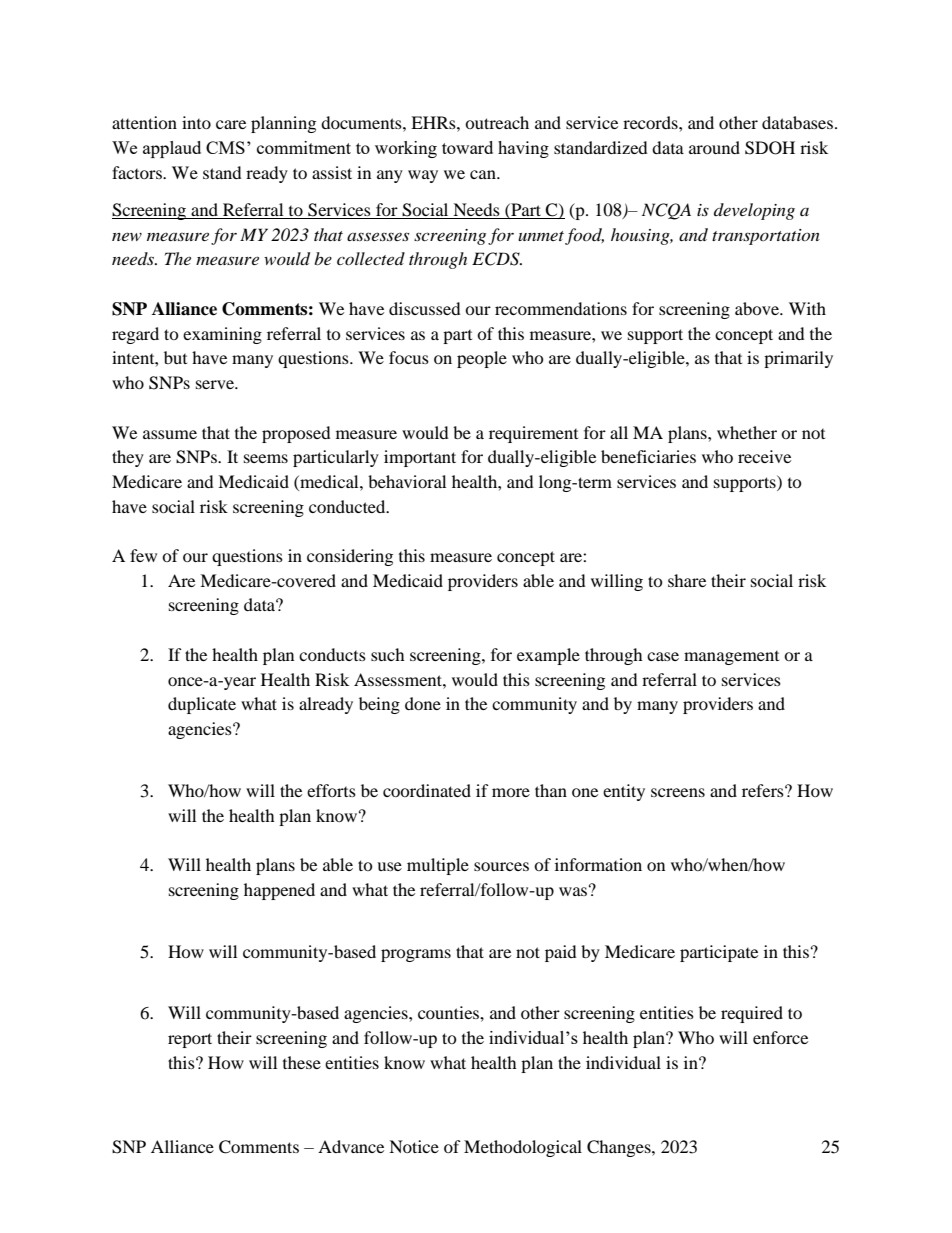  I want to click on duplicate, so click(202, 705).
